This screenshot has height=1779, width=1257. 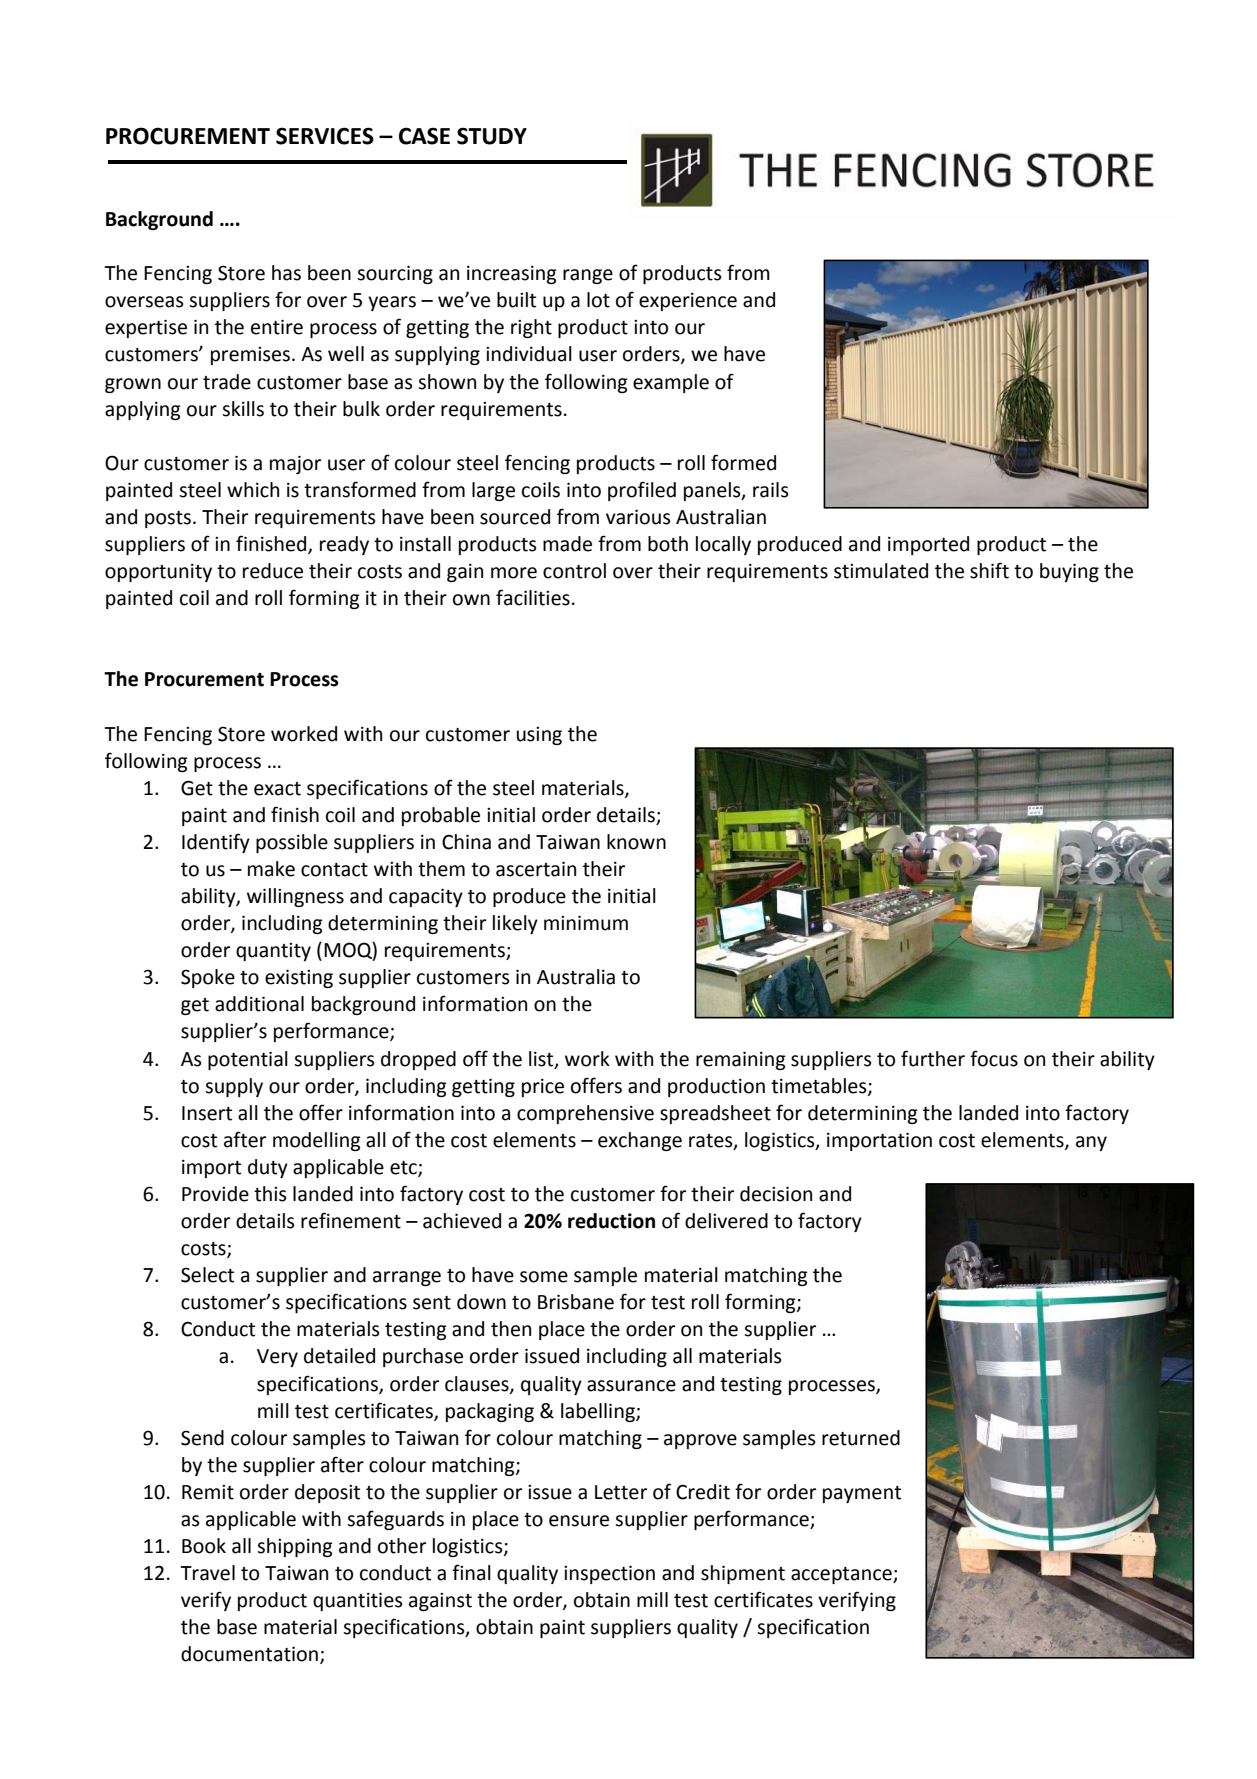 I want to click on minimum, so click(x=586, y=923).
